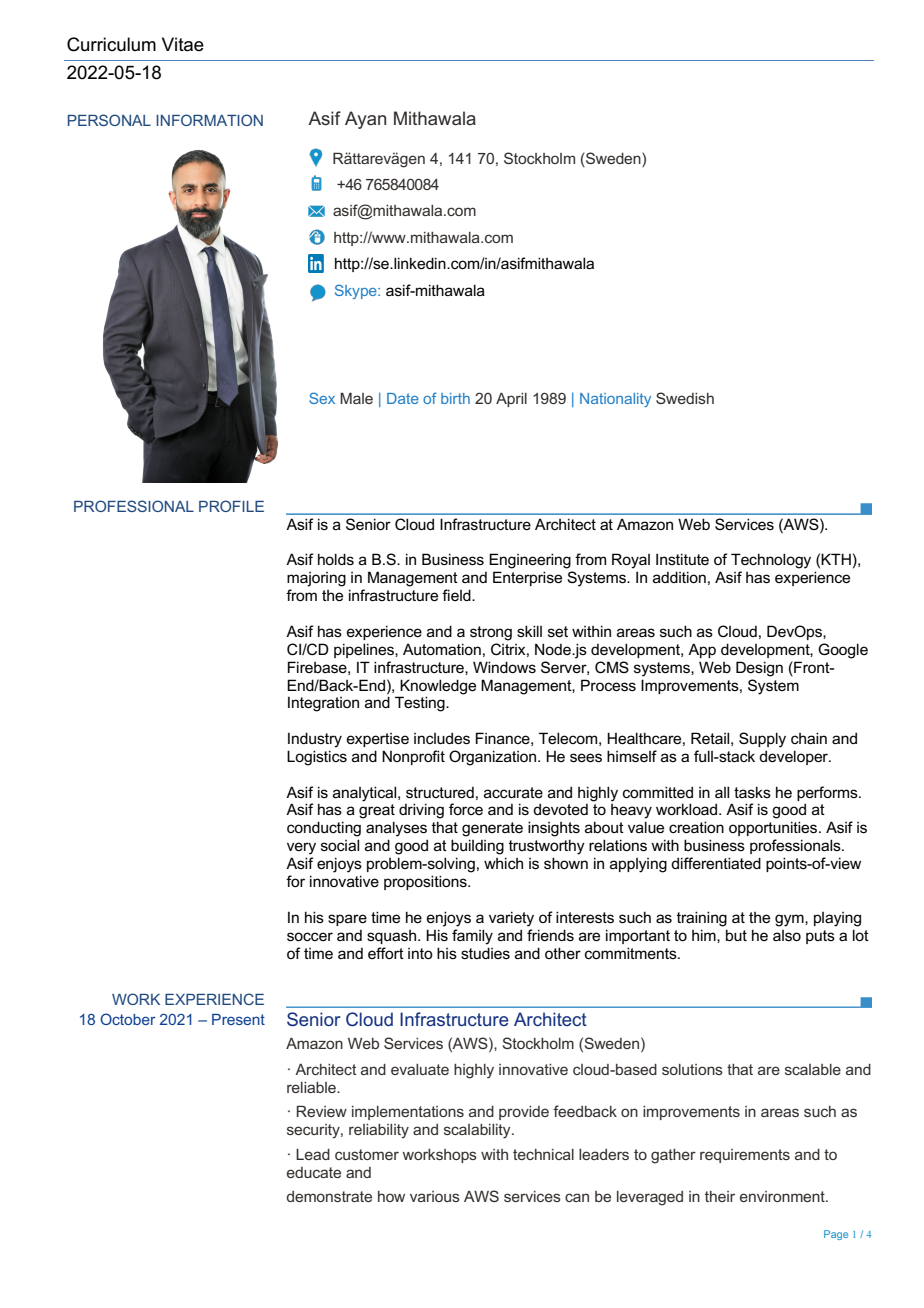 This document has width=924, height=1308. What do you see at coordinates (478, 1131) in the document?
I see `scalability` at bounding box center [478, 1131].
